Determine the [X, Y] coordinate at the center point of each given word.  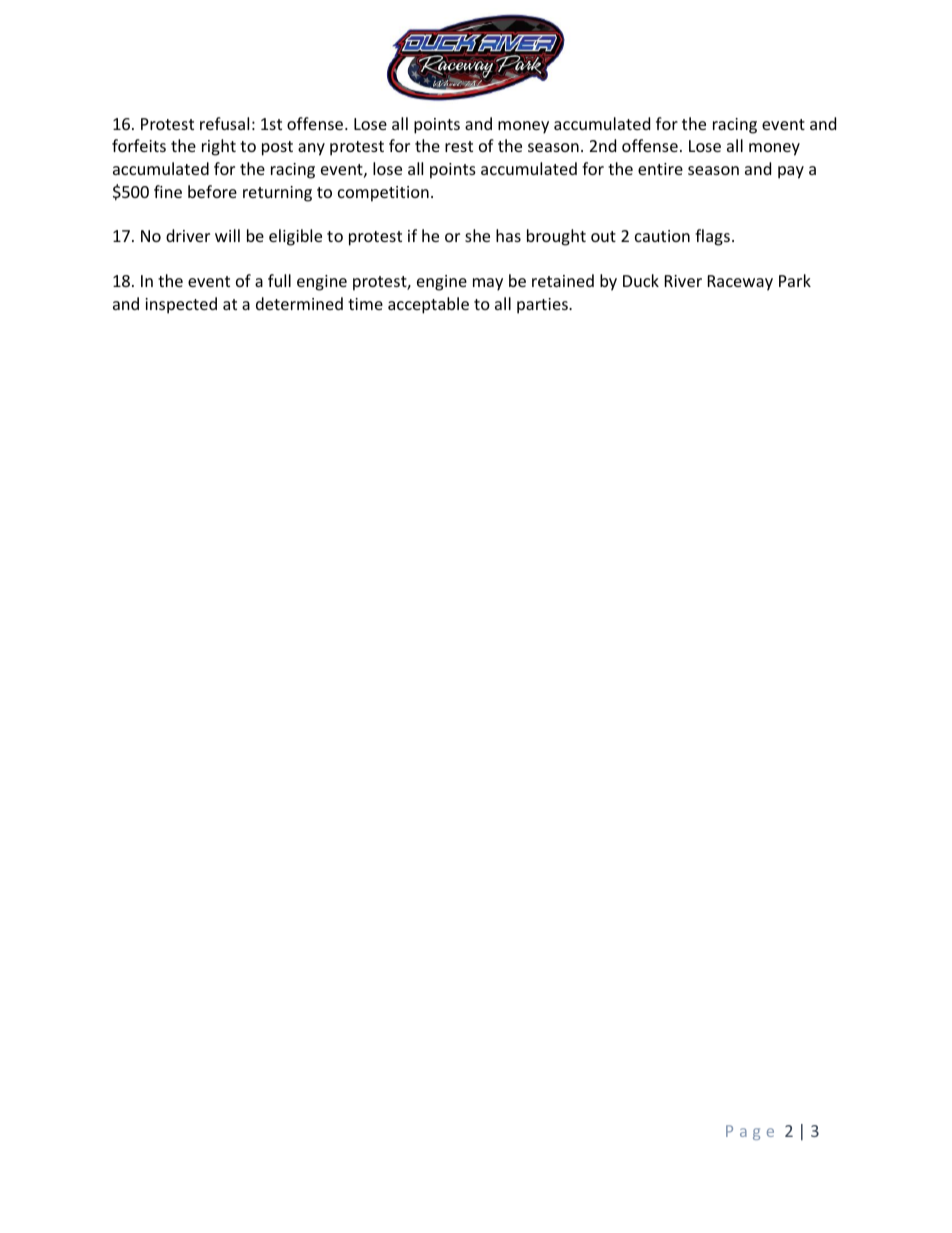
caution [662, 236]
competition [383, 194]
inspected [181, 305]
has [508, 235]
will [227, 235]
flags [712, 237]
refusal [224, 123]
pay [791, 172]
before [212, 191]
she [477, 235]
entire [660, 169]
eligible [295, 237]
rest [459, 146]
